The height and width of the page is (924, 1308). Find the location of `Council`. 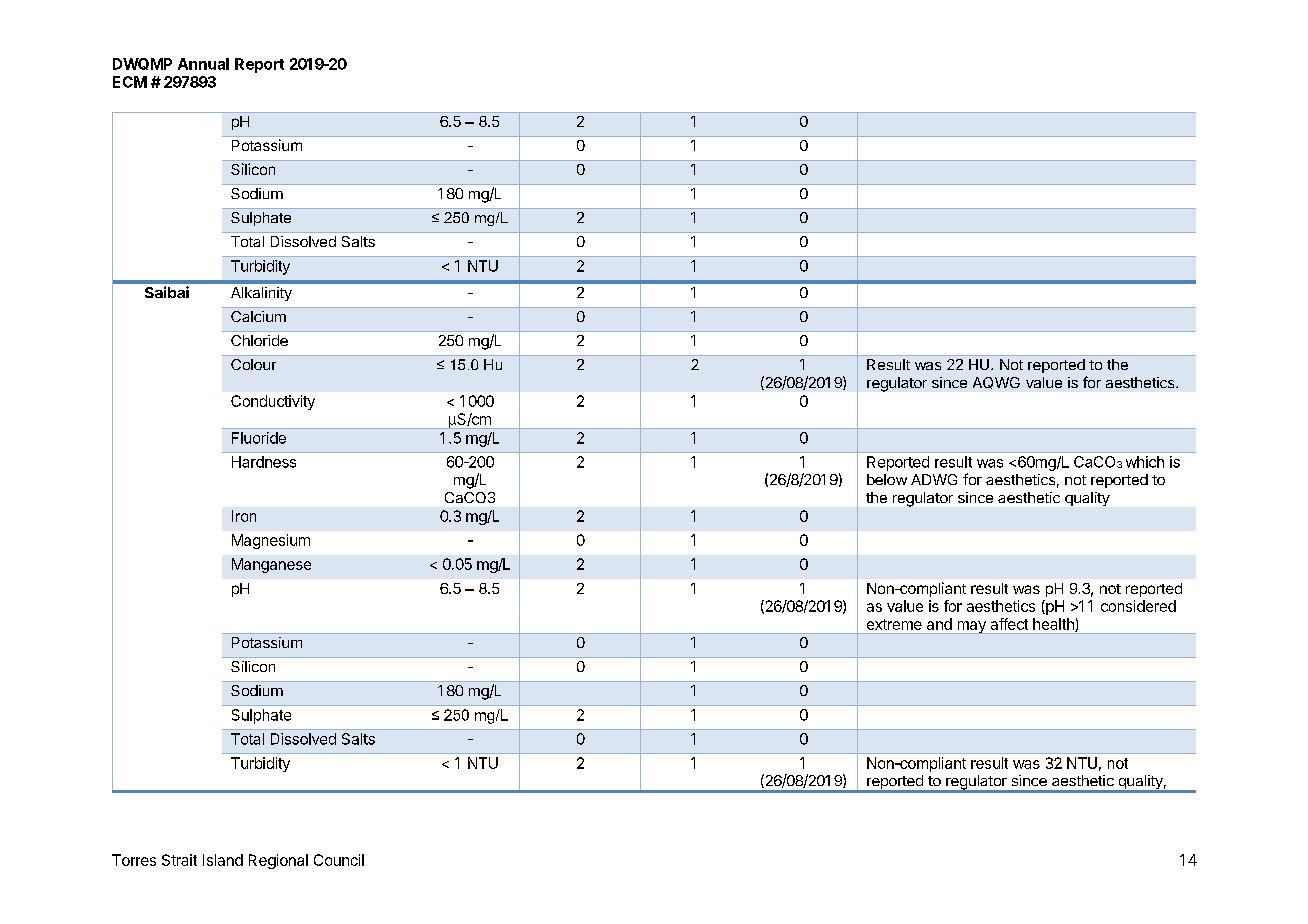

Council is located at coordinates (339, 860).
